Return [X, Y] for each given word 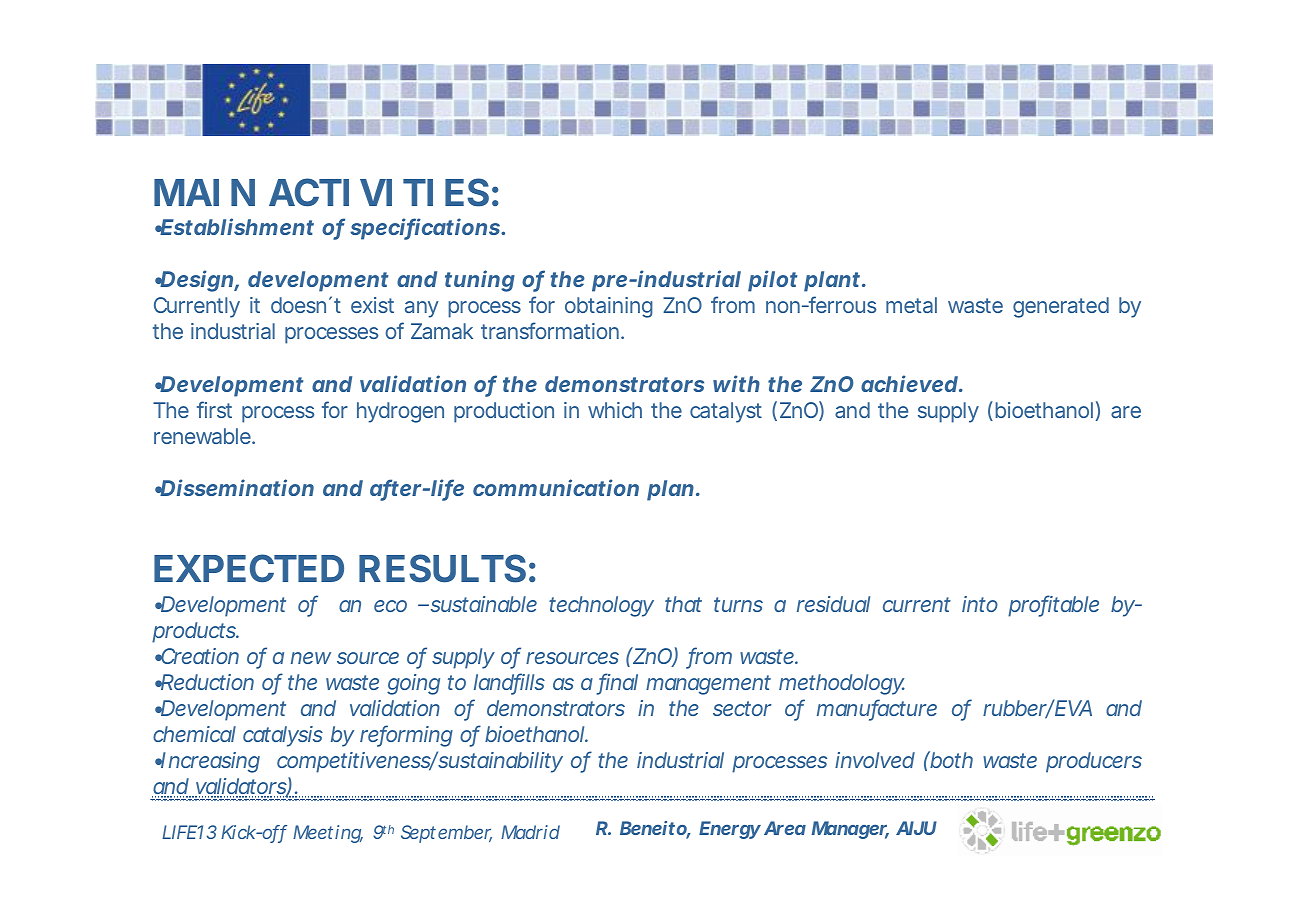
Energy [730, 830]
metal [911, 305]
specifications [426, 229]
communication [556, 487]
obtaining [609, 307]
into [980, 604]
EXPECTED [249, 568]
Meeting [328, 834]
